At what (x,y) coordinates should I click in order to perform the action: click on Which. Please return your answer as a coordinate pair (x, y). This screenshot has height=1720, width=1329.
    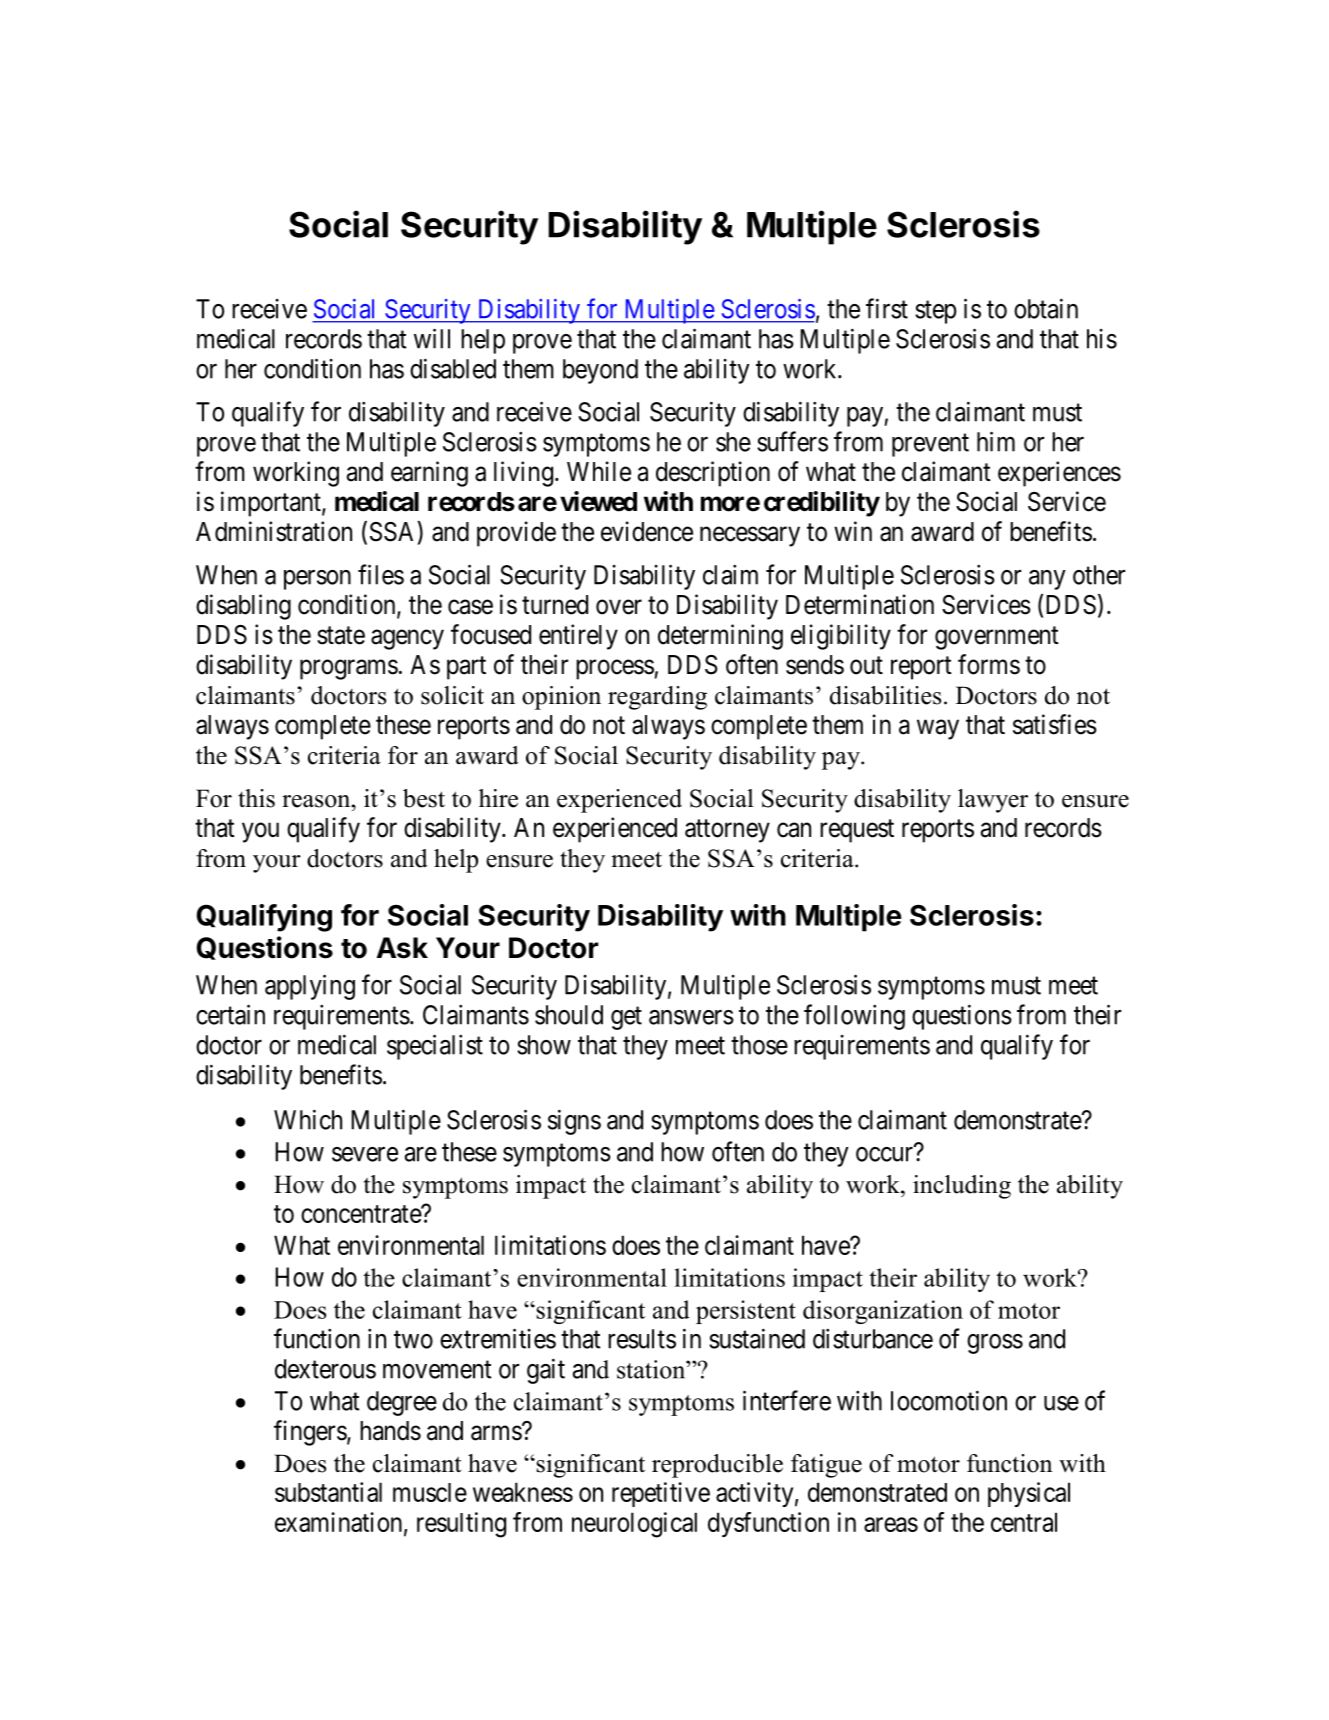
    Looking at the image, I should click on (308, 1119).
